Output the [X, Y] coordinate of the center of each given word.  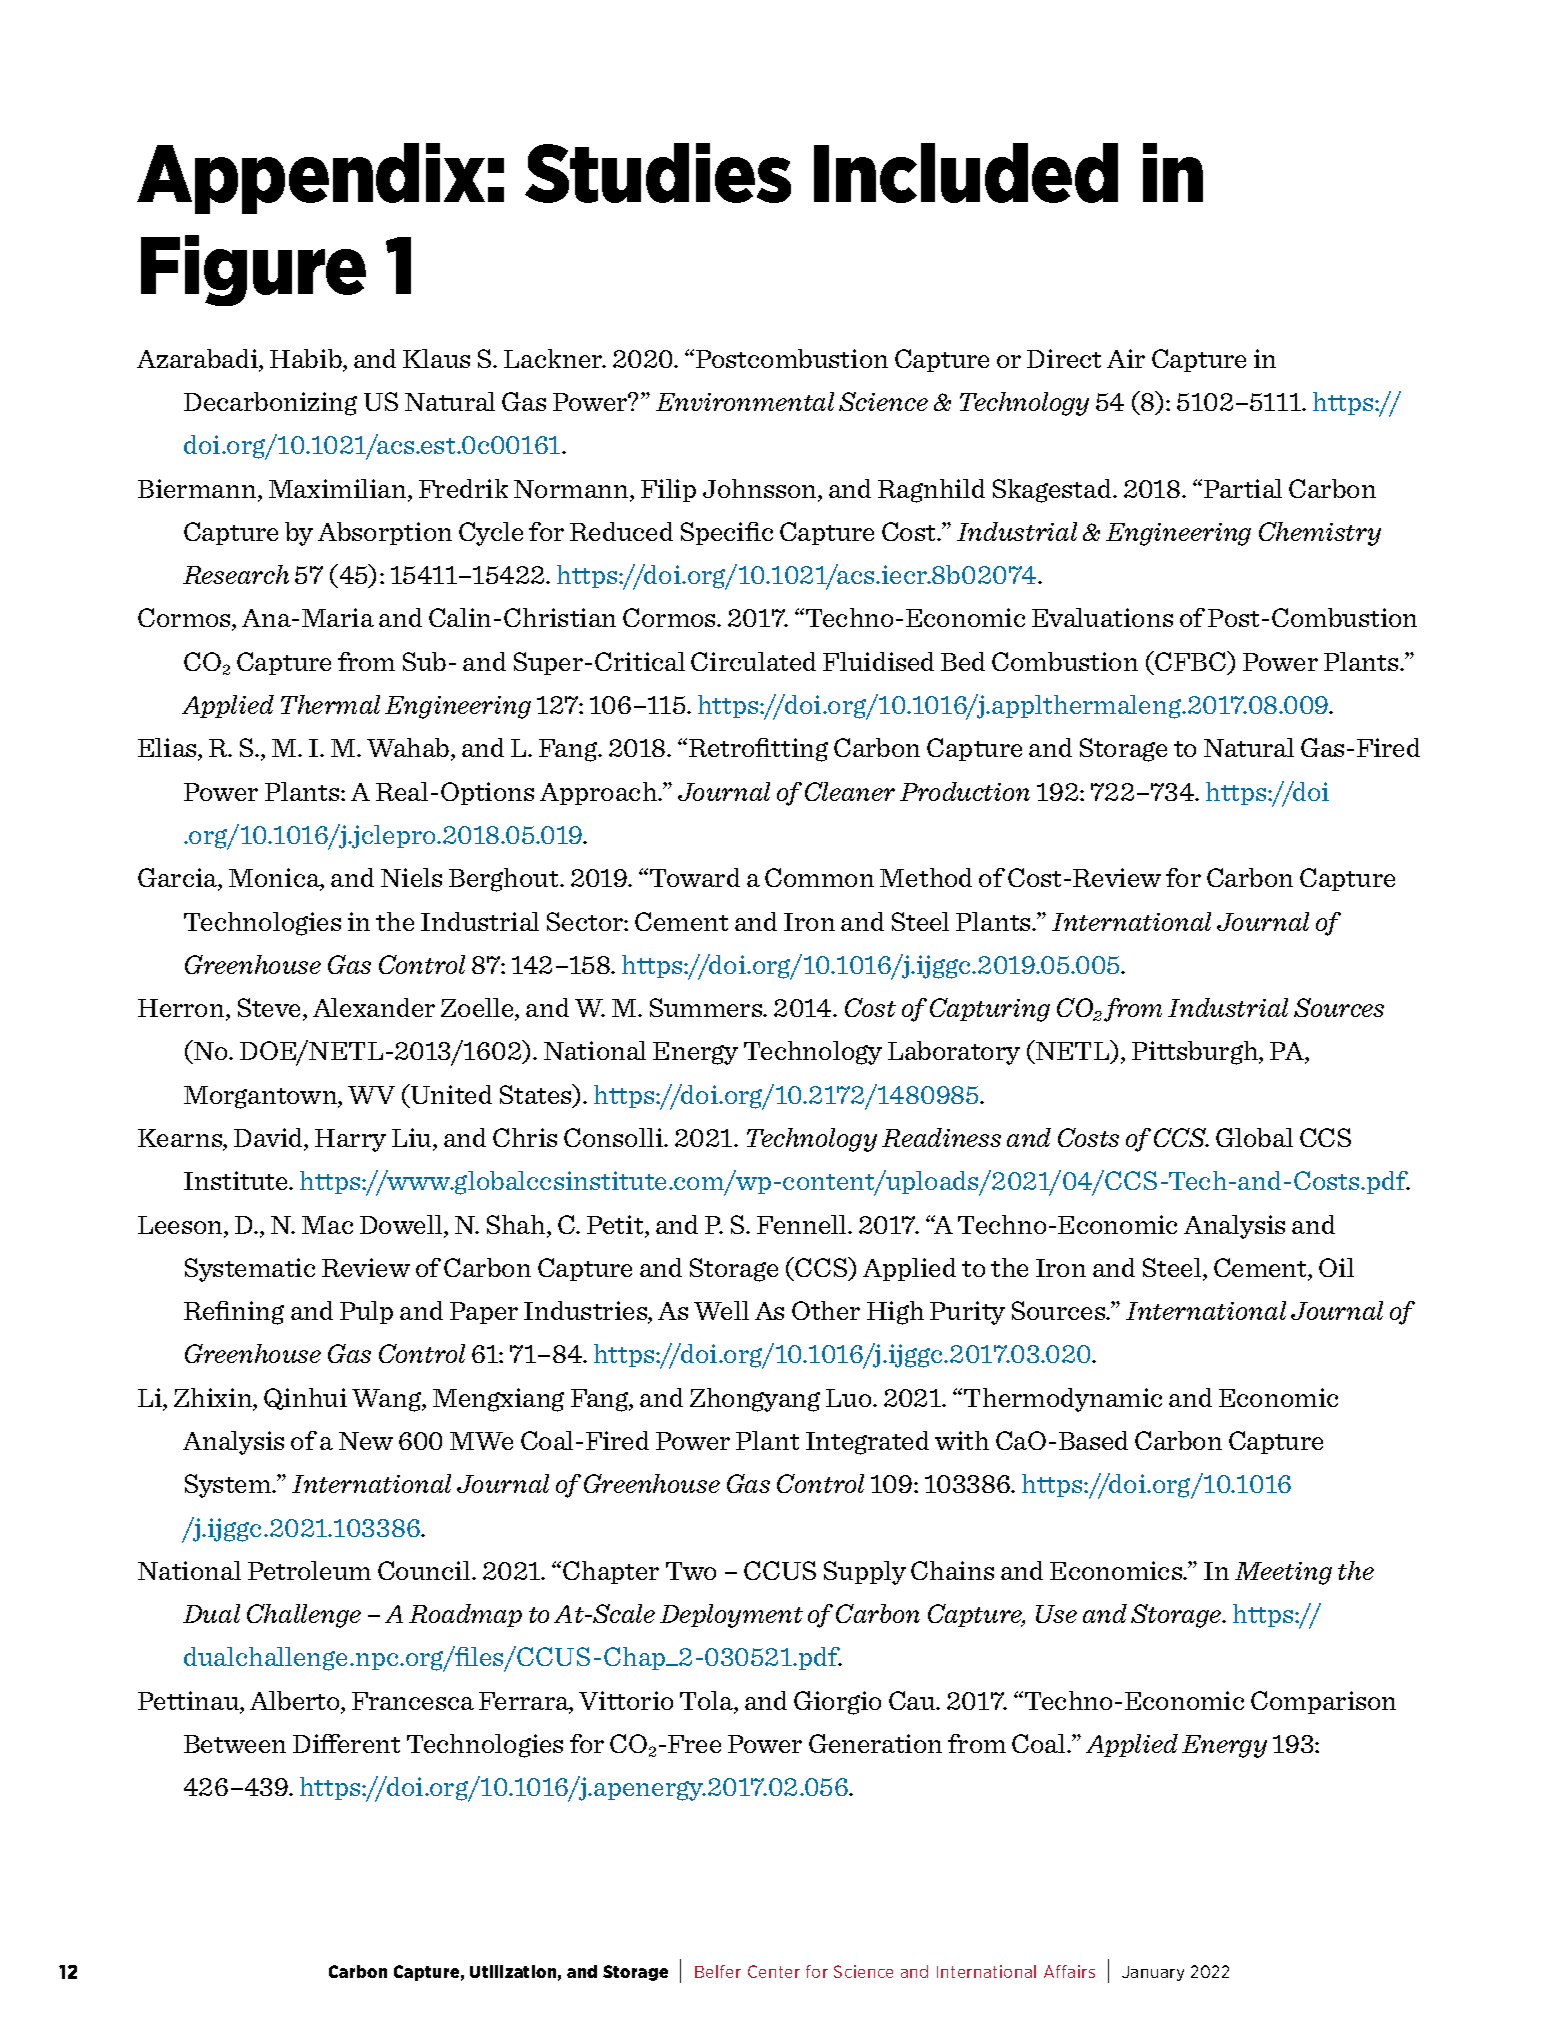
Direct [1064, 358]
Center [774, 1971]
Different [346, 1743]
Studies [658, 173]
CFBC [1191, 662]
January [1153, 1973]
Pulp [366, 1312]
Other [826, 1310]
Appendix [311, 178]
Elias [168, 749]
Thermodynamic [1063, 1400]
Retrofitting [758, 750]
